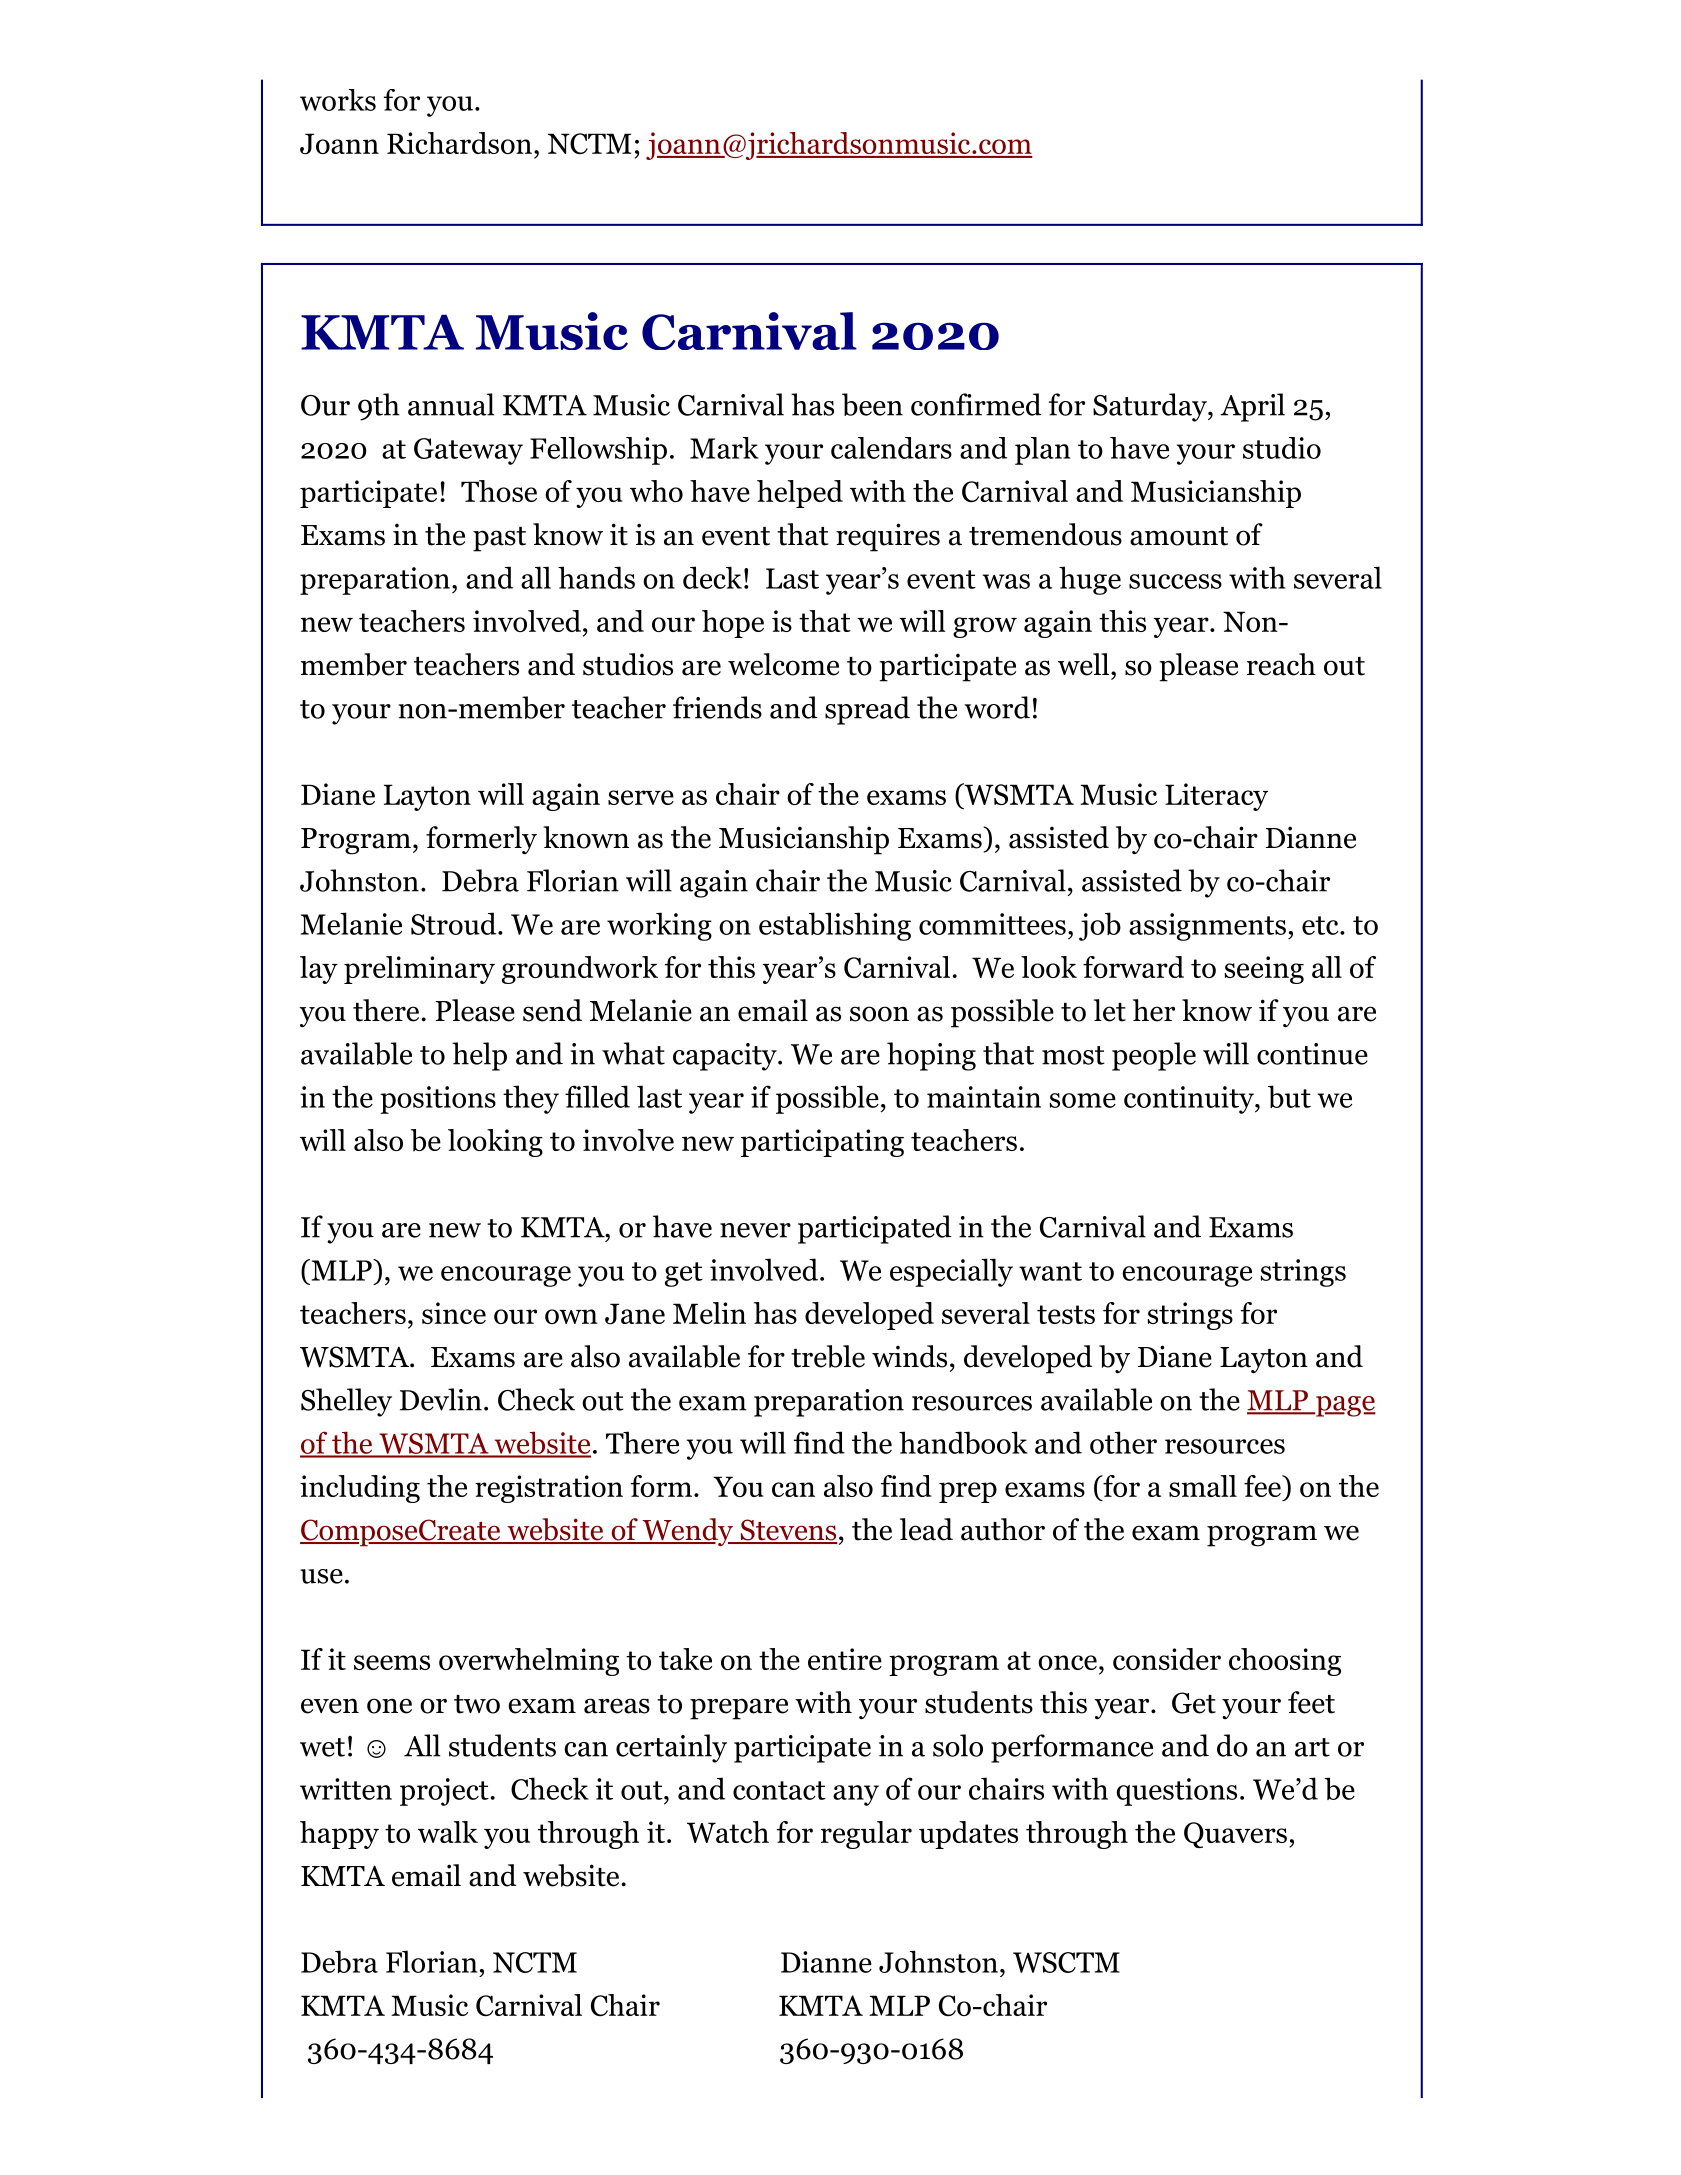 Image resolution: width=1681 pixels, height=2175 pixels. I want to click on never, so click(755, 1230).
